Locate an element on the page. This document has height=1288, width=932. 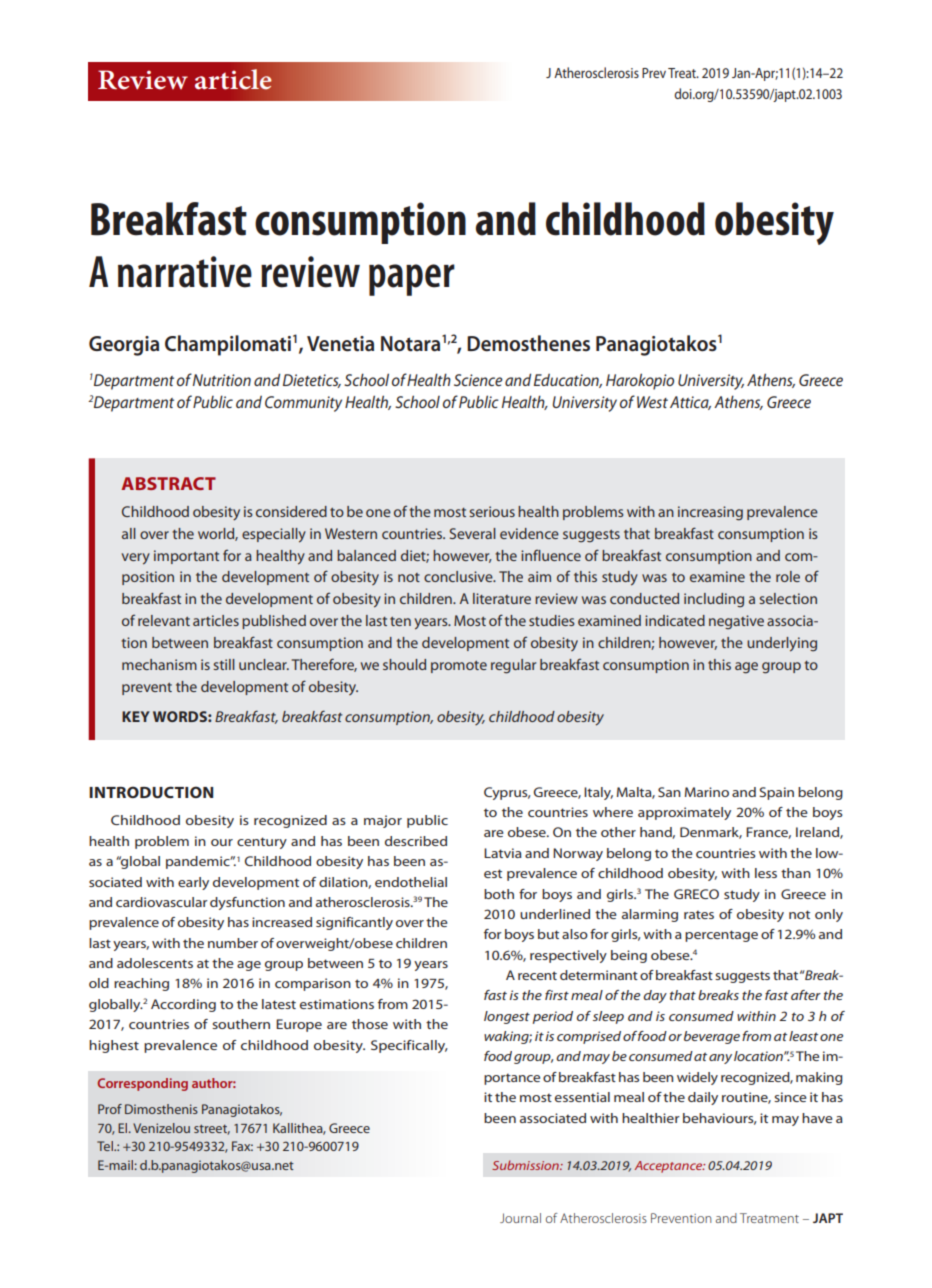
Key is located at coordinates (136, 716).
